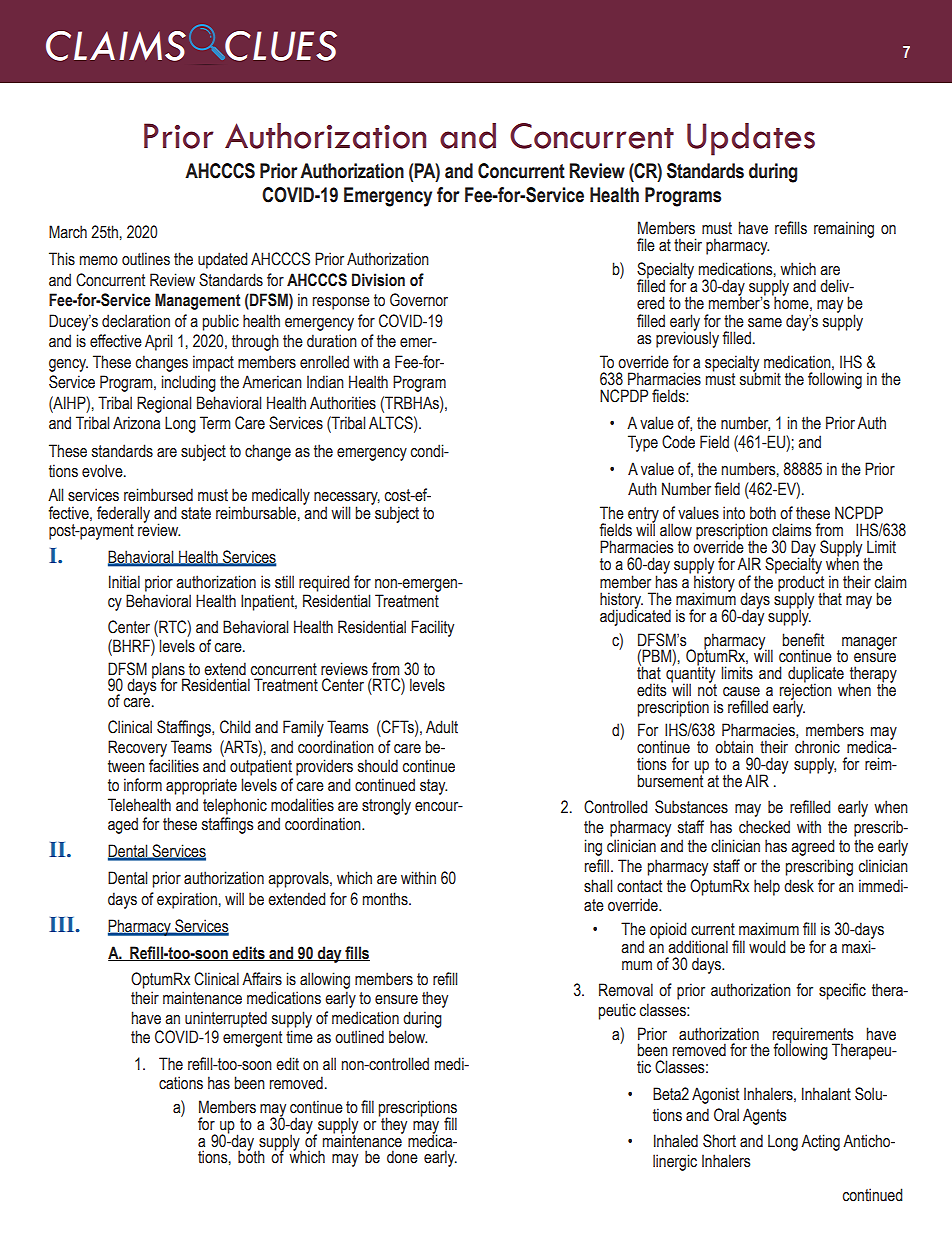 The height and width of the page is (1233, 952). I want to click on done, so click(402, 1157).
